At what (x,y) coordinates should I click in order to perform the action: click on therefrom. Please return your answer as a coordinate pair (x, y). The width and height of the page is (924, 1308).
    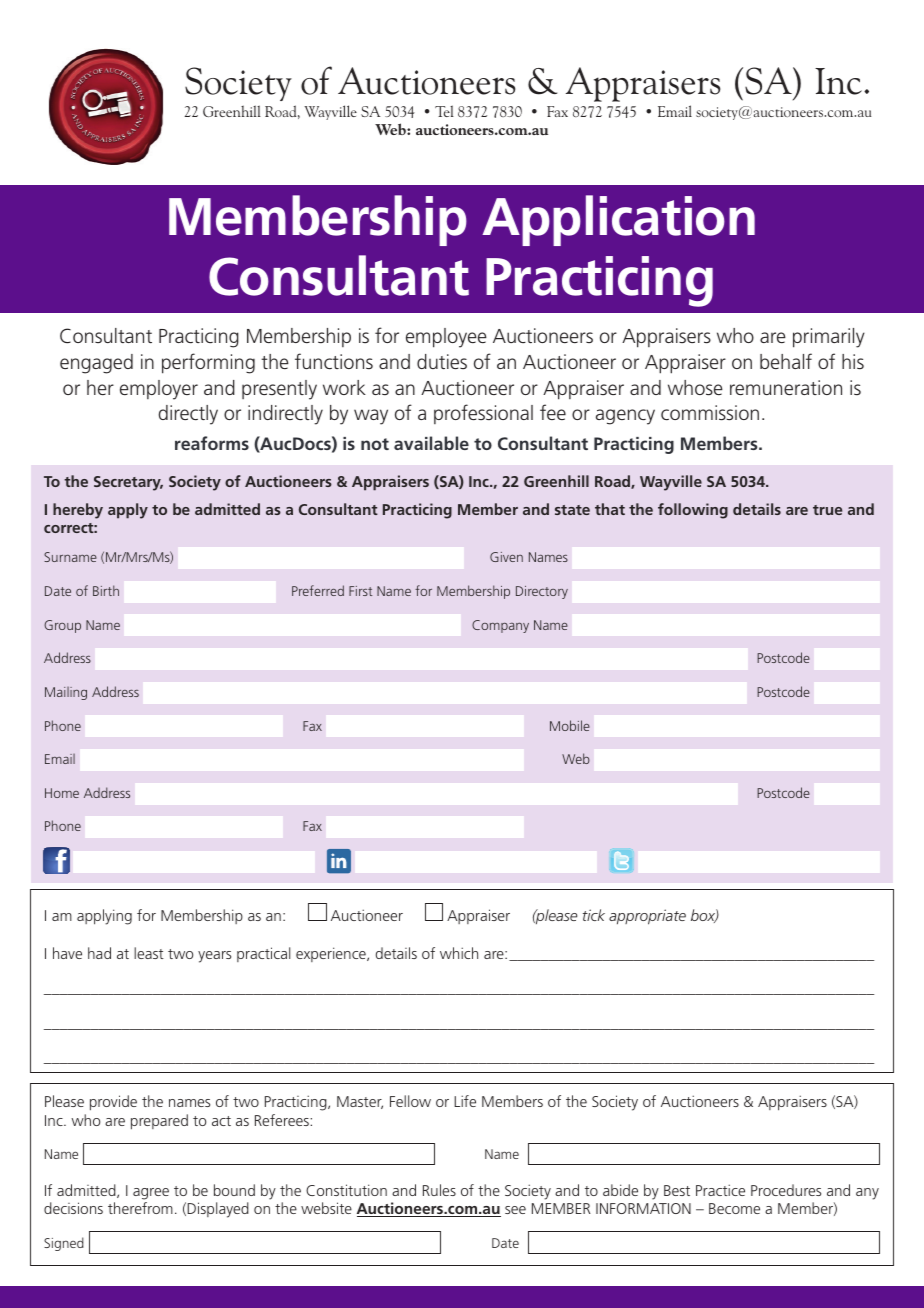
    Looking at the image, I should click on (140, 1208).
